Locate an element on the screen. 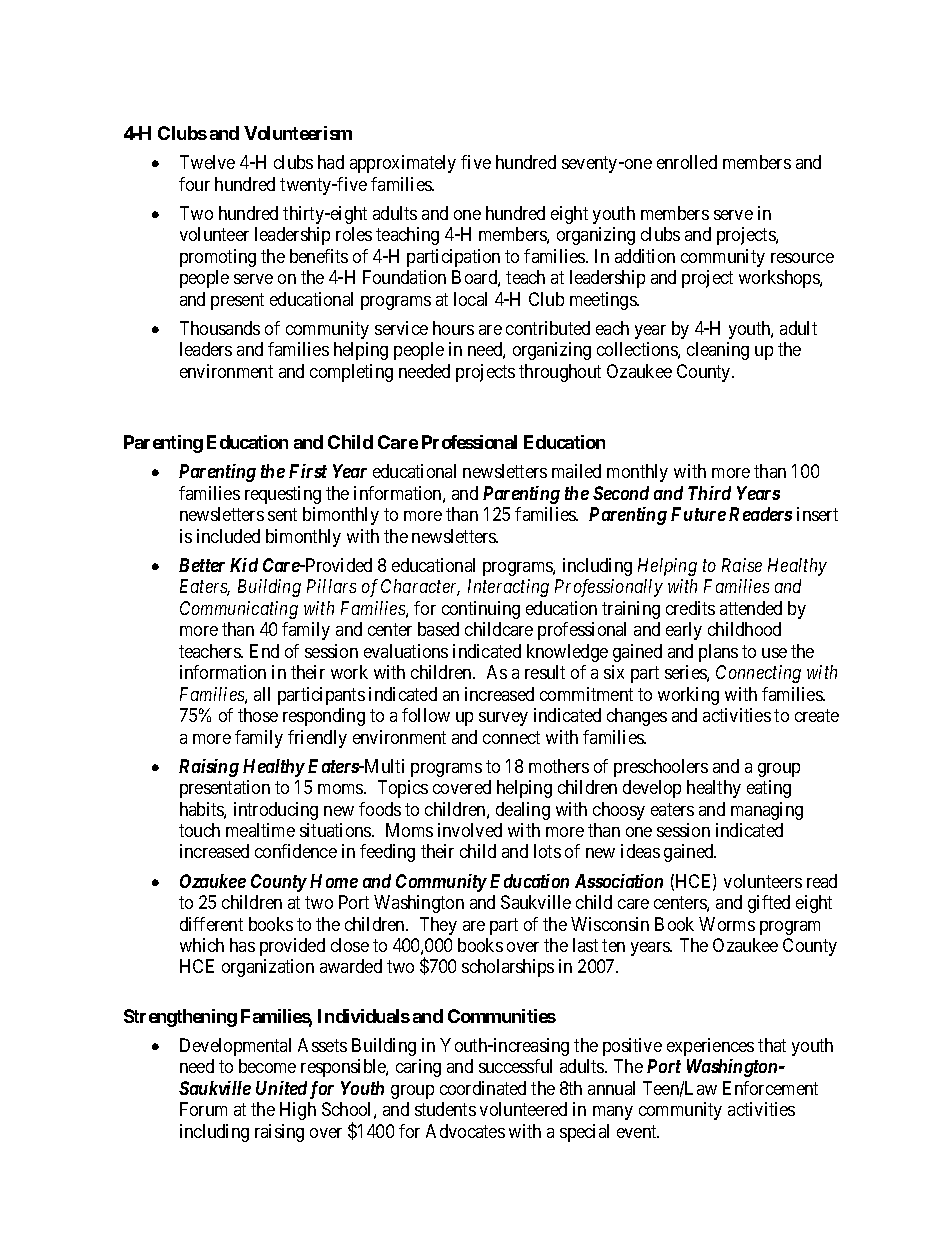  Twelve is located at coordinates (207, 162).
